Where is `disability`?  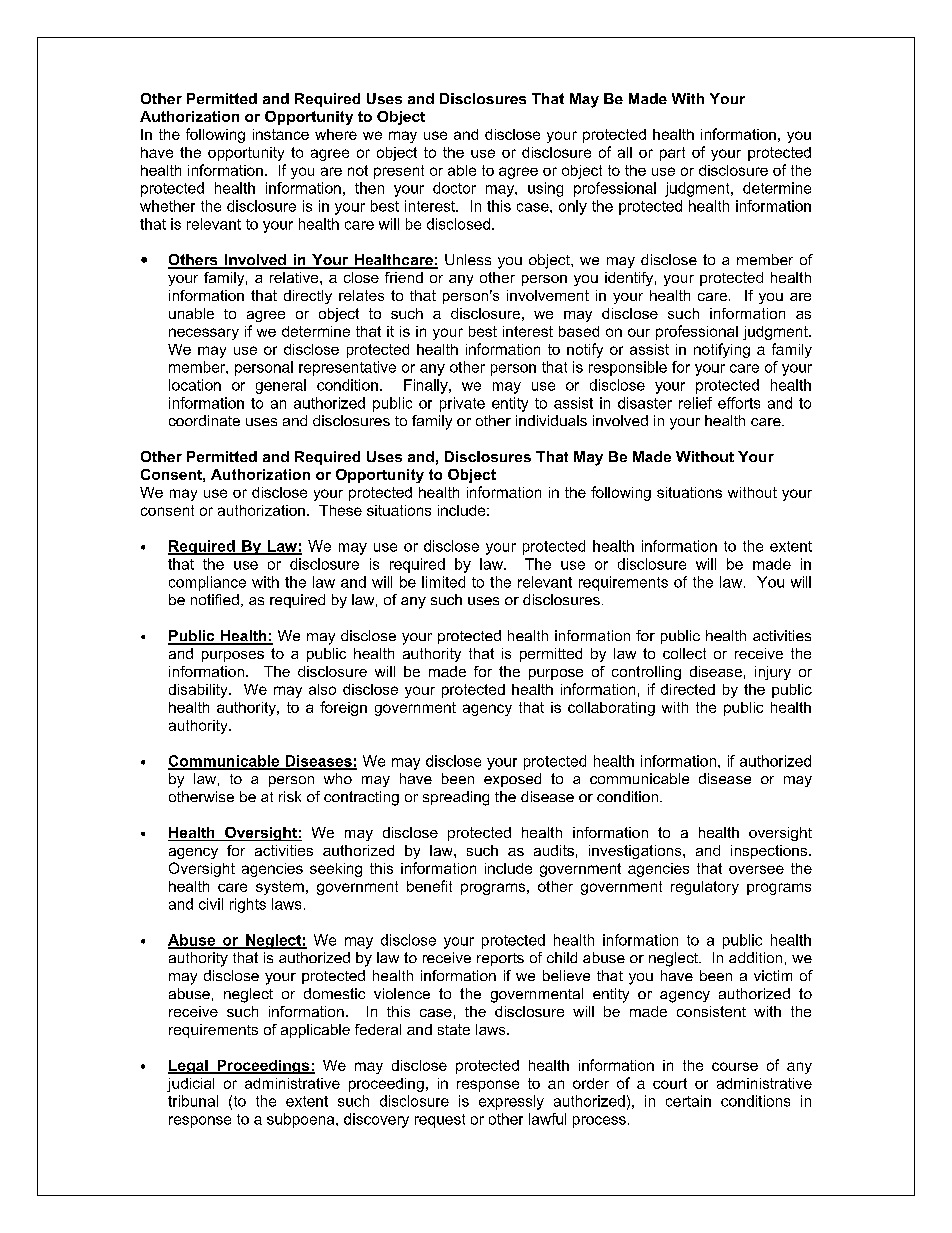 disability is located at coordinates (199, 691).
